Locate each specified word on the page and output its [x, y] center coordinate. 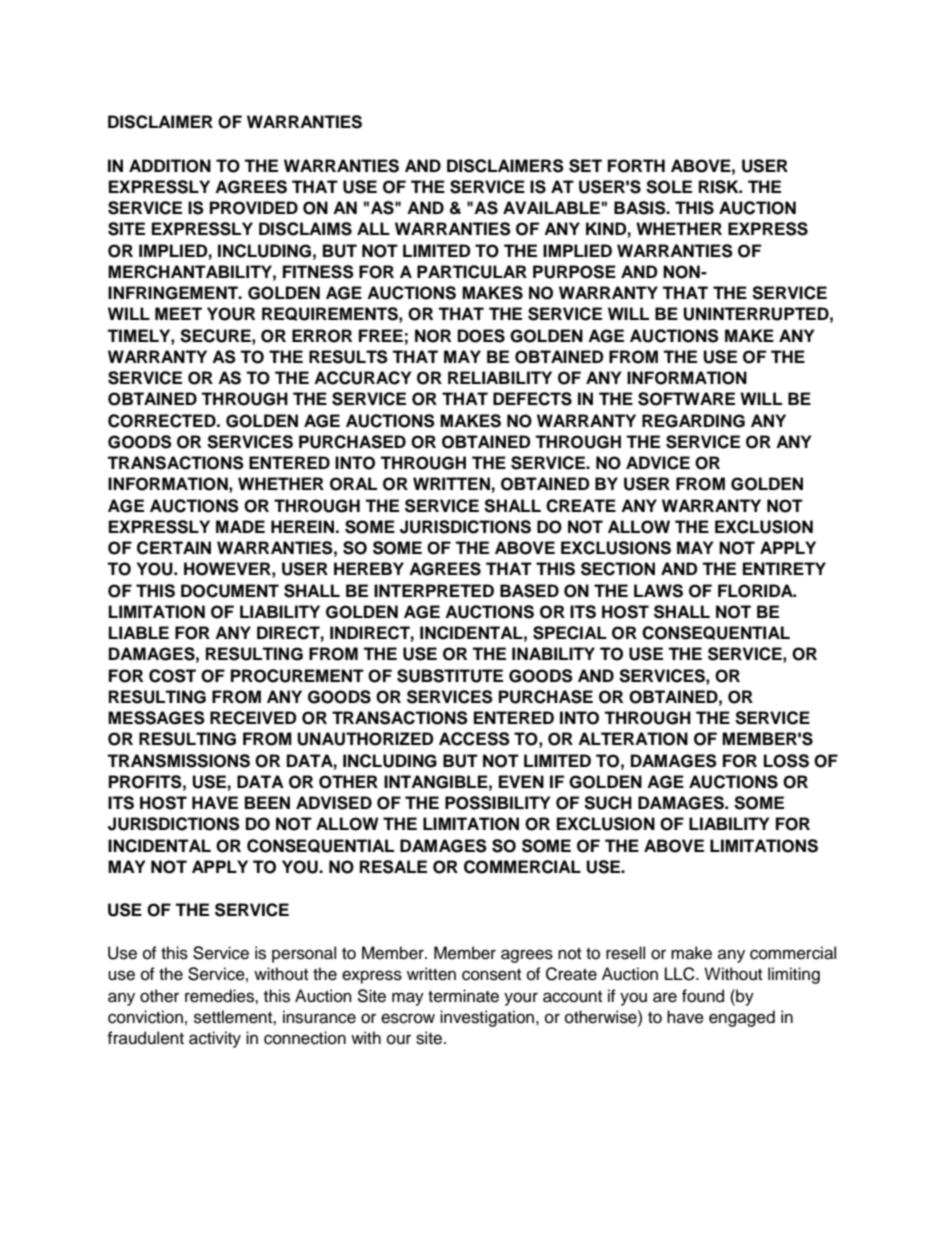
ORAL [353, 484]
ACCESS [474, 739]
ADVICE [658, 463]
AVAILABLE [551, 207]
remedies [220, 996]
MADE [240, 526]
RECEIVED [253, 718]
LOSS [786, 761]
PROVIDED [254, 208]
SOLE [669, 187]
